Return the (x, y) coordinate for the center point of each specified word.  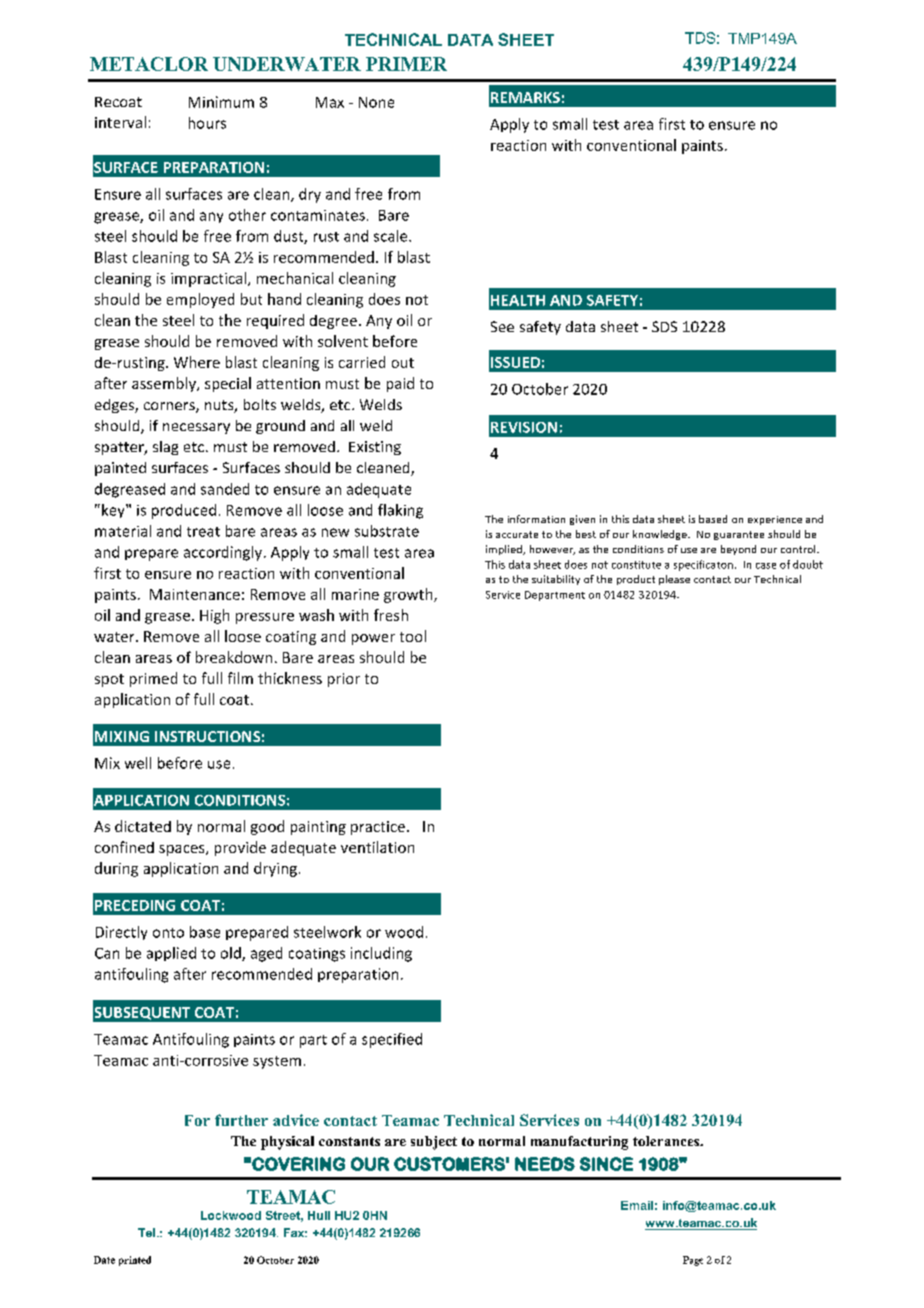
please (674, 580)
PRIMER (406, 64)
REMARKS (525, 97)
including (381, 954)
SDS (664, 326)
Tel (146, 1232)
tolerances (667, 1141)
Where (197, 362)
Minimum (221, 102)
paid (400, 384)
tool (413, 636)
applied (171, 954)
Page (693, 1261)
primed (153, 679)
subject (434, 1143)
